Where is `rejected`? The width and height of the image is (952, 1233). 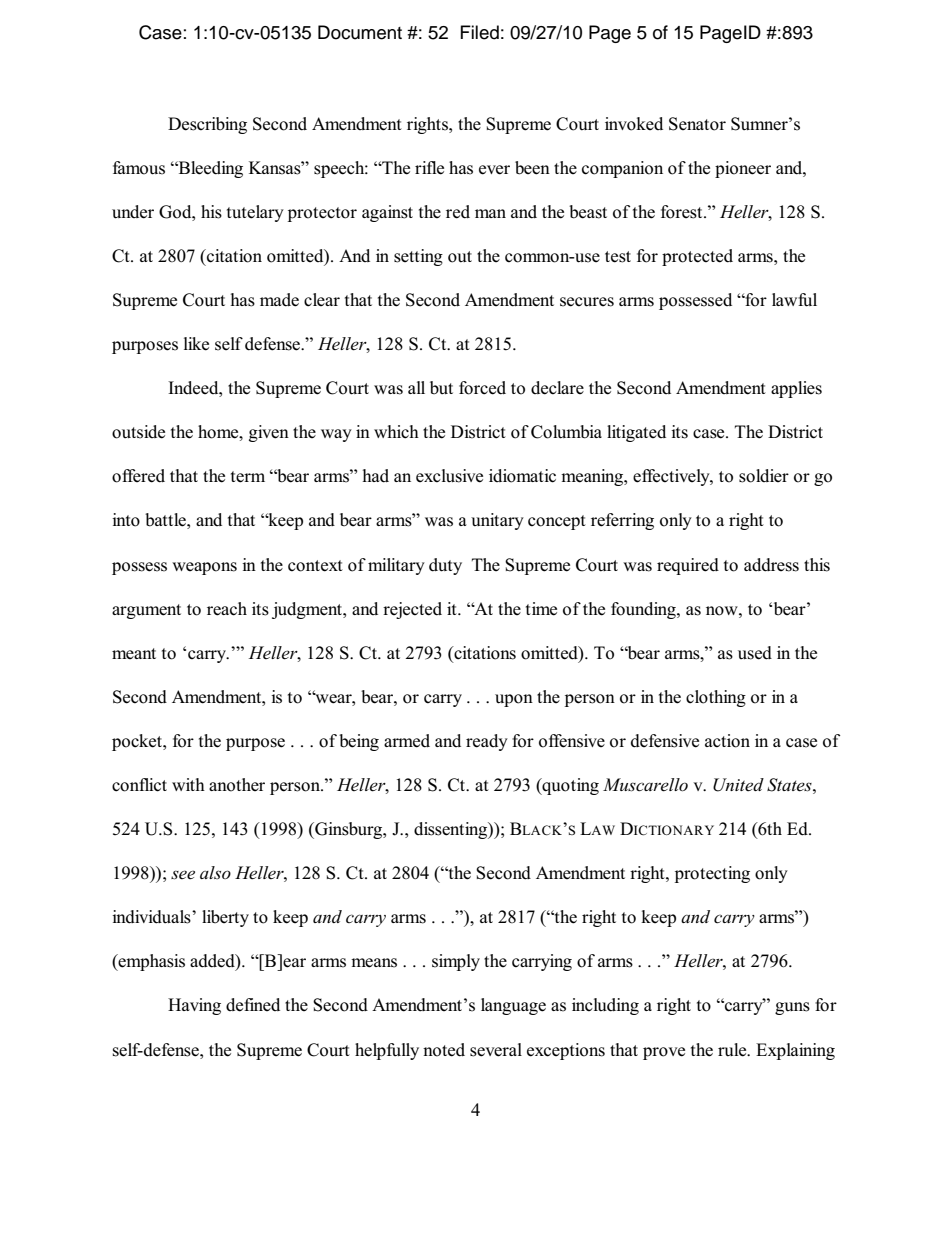 rejected is located at coordinates (412, 610).
